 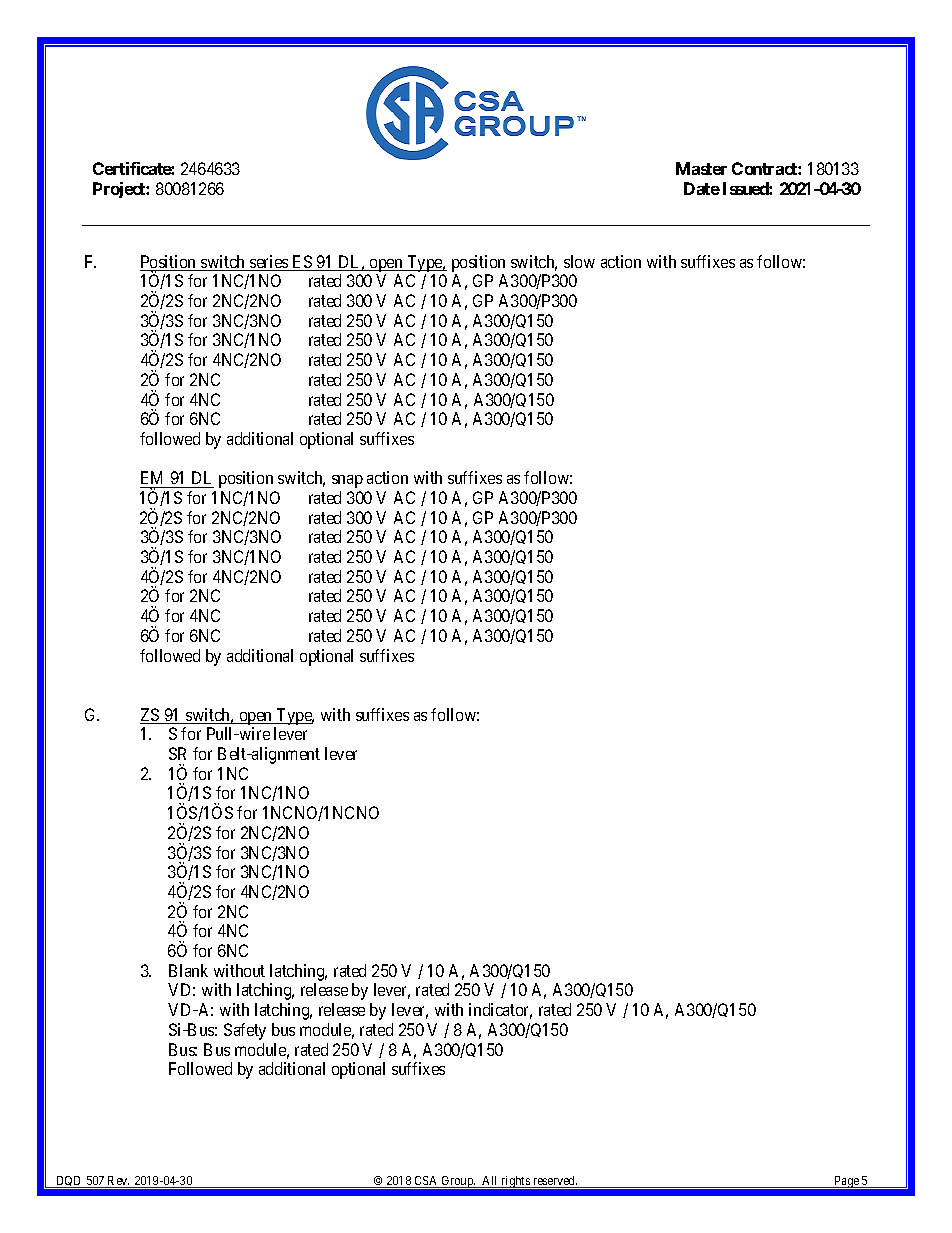 I want to click on slow, so click(x=579, y=261).
